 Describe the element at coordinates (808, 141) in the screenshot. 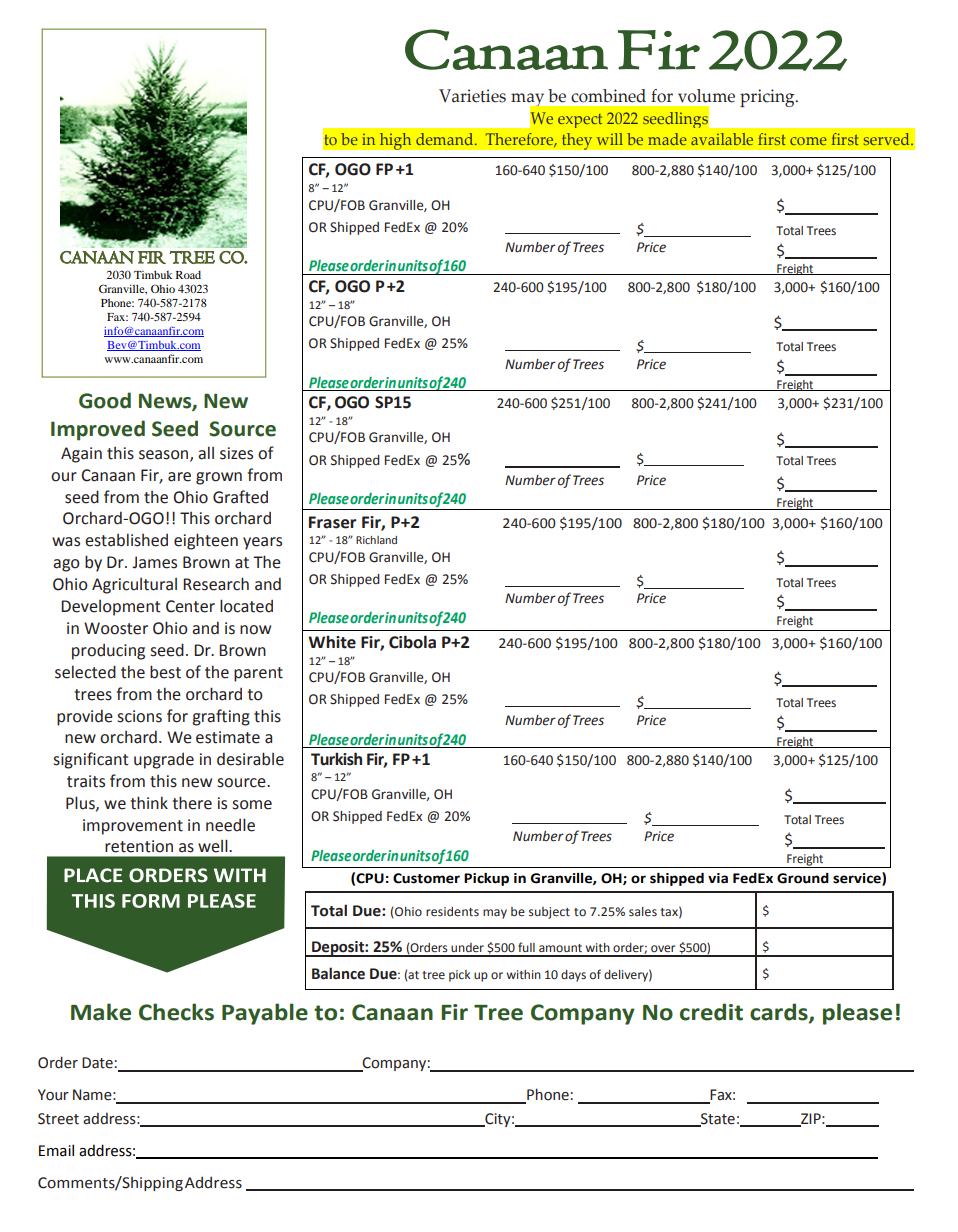

I see `come` at that location.
